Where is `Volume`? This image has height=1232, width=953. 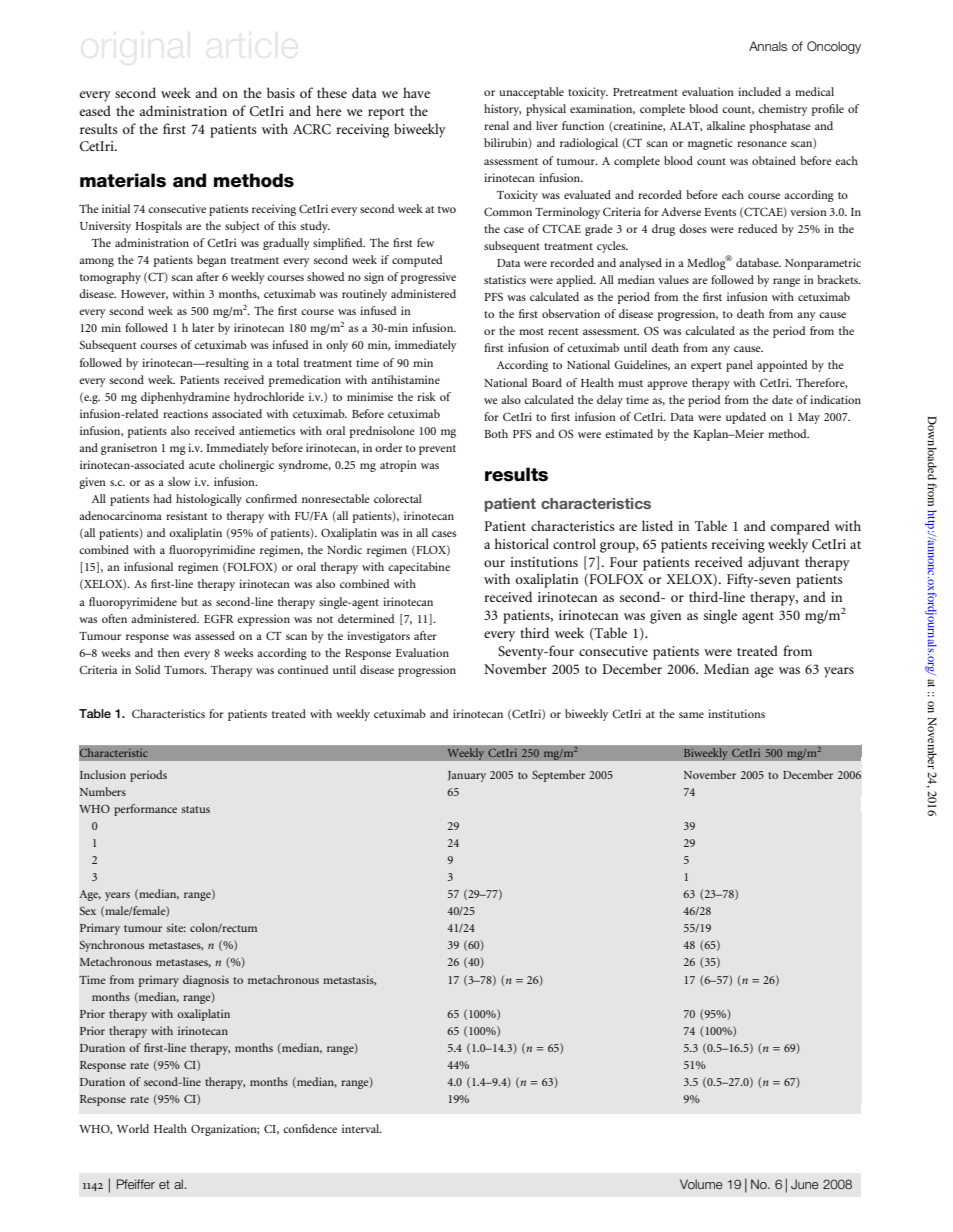 Volume is located at coordinates (701, 1184).
